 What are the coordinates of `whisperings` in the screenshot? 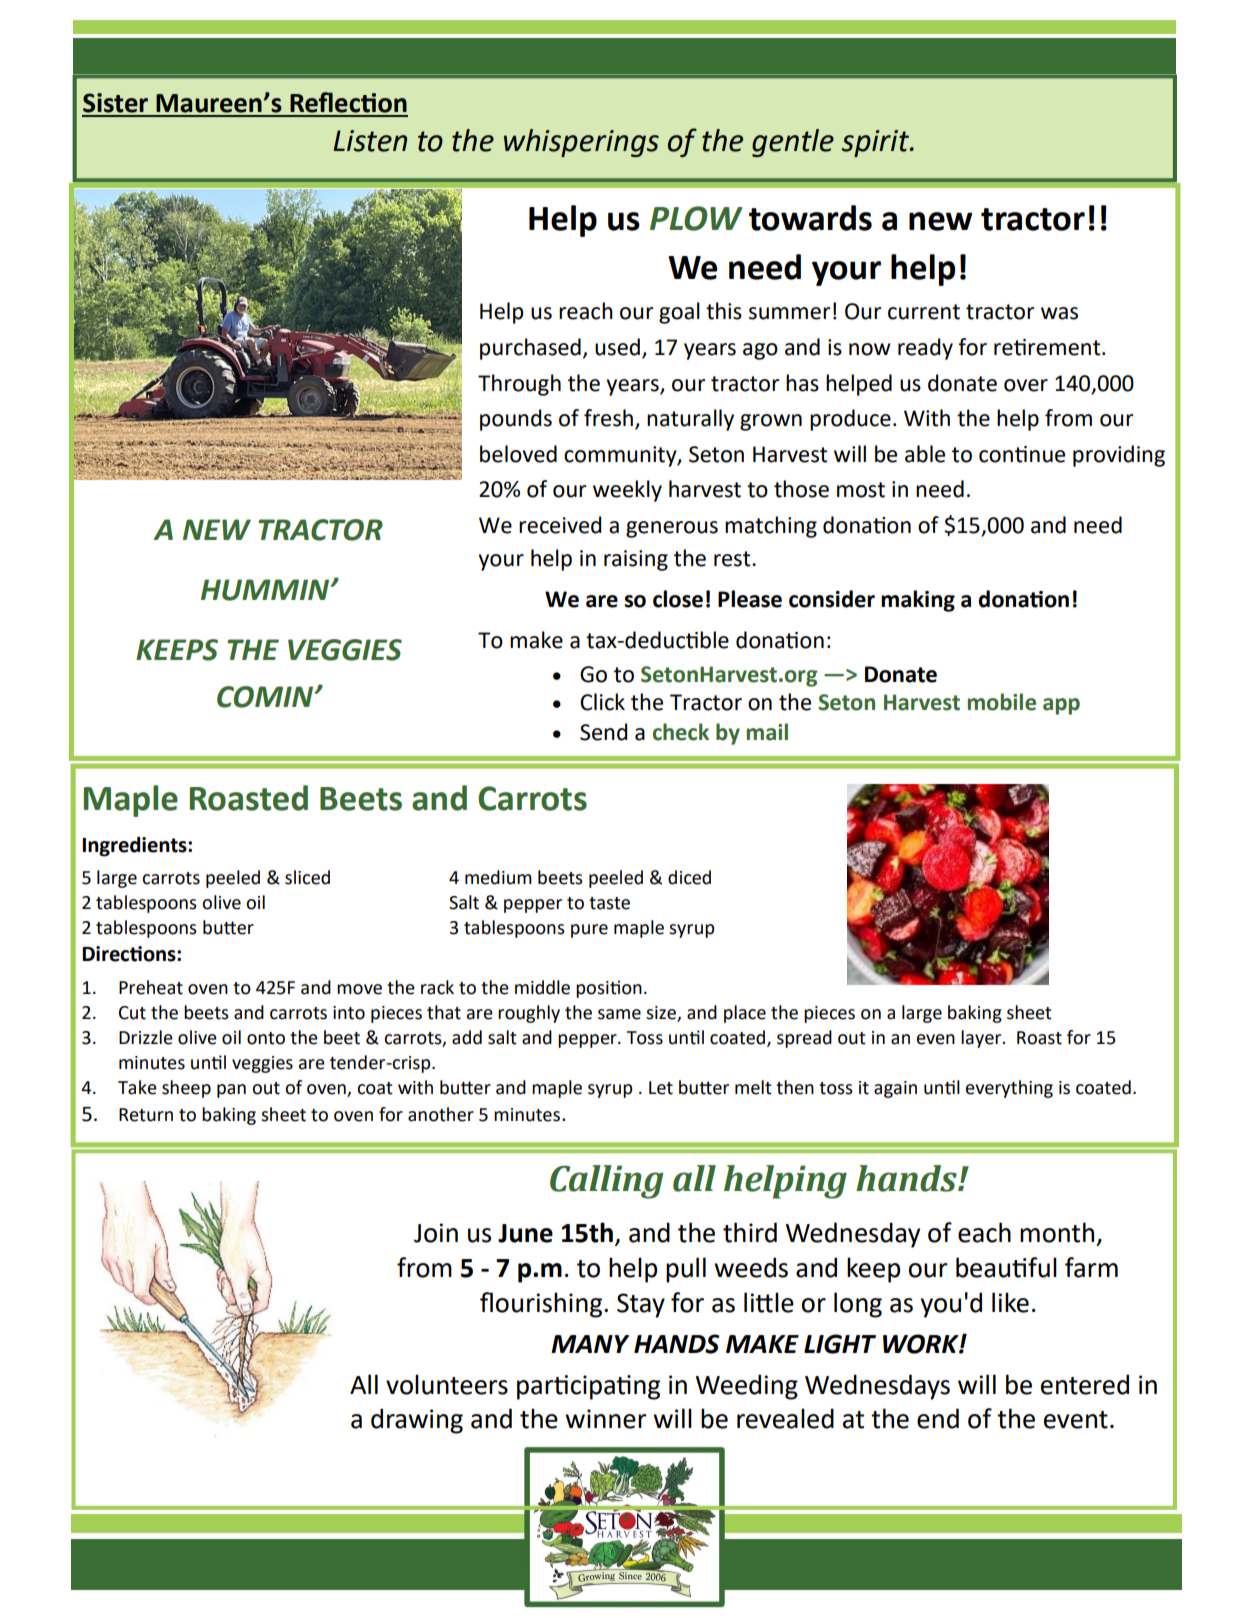 It's located at (581, 143).
